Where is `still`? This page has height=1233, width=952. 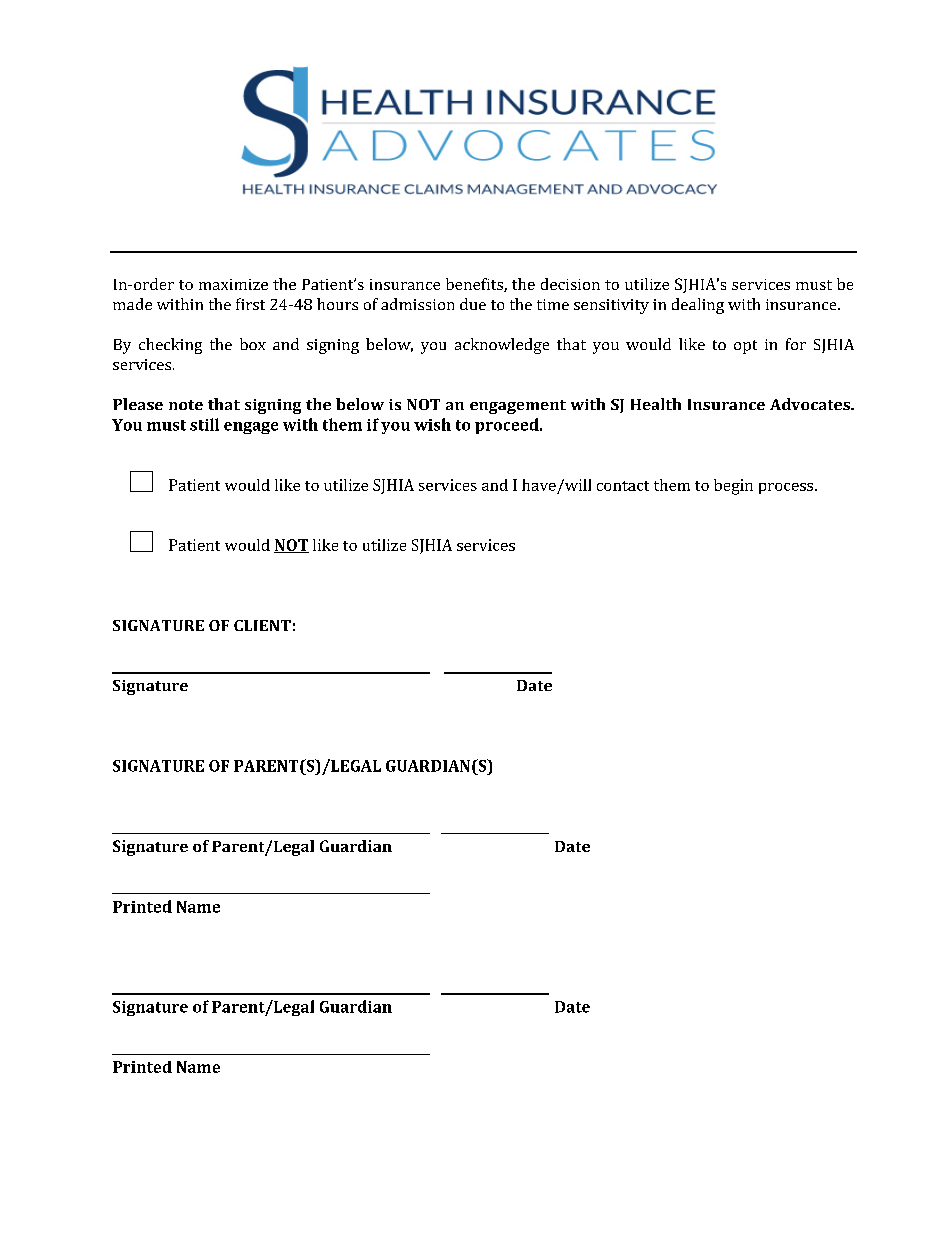
still is located at coordinates (204, 424).
